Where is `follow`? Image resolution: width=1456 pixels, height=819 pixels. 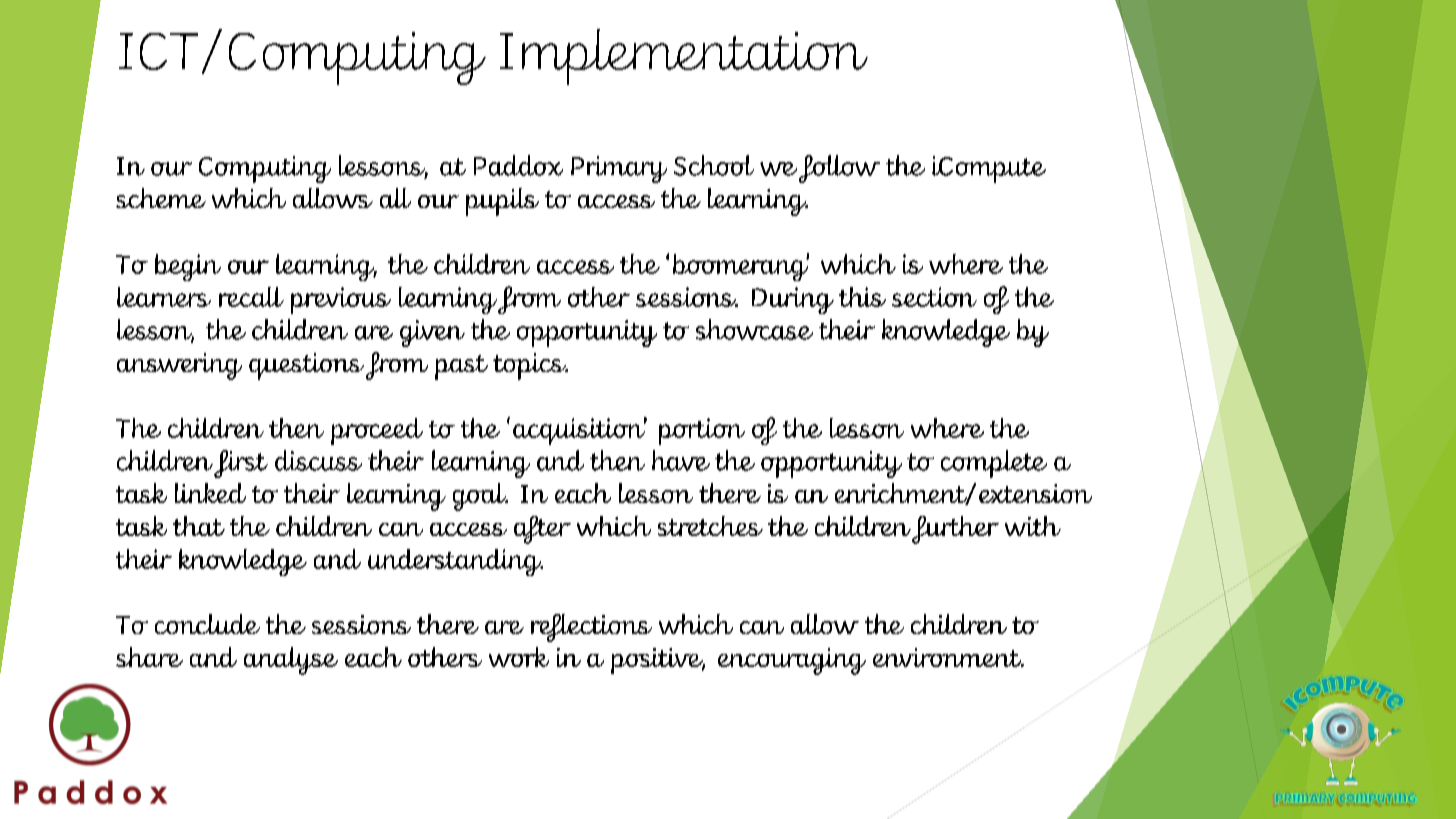
follow is located at coordinates (839, 169).
